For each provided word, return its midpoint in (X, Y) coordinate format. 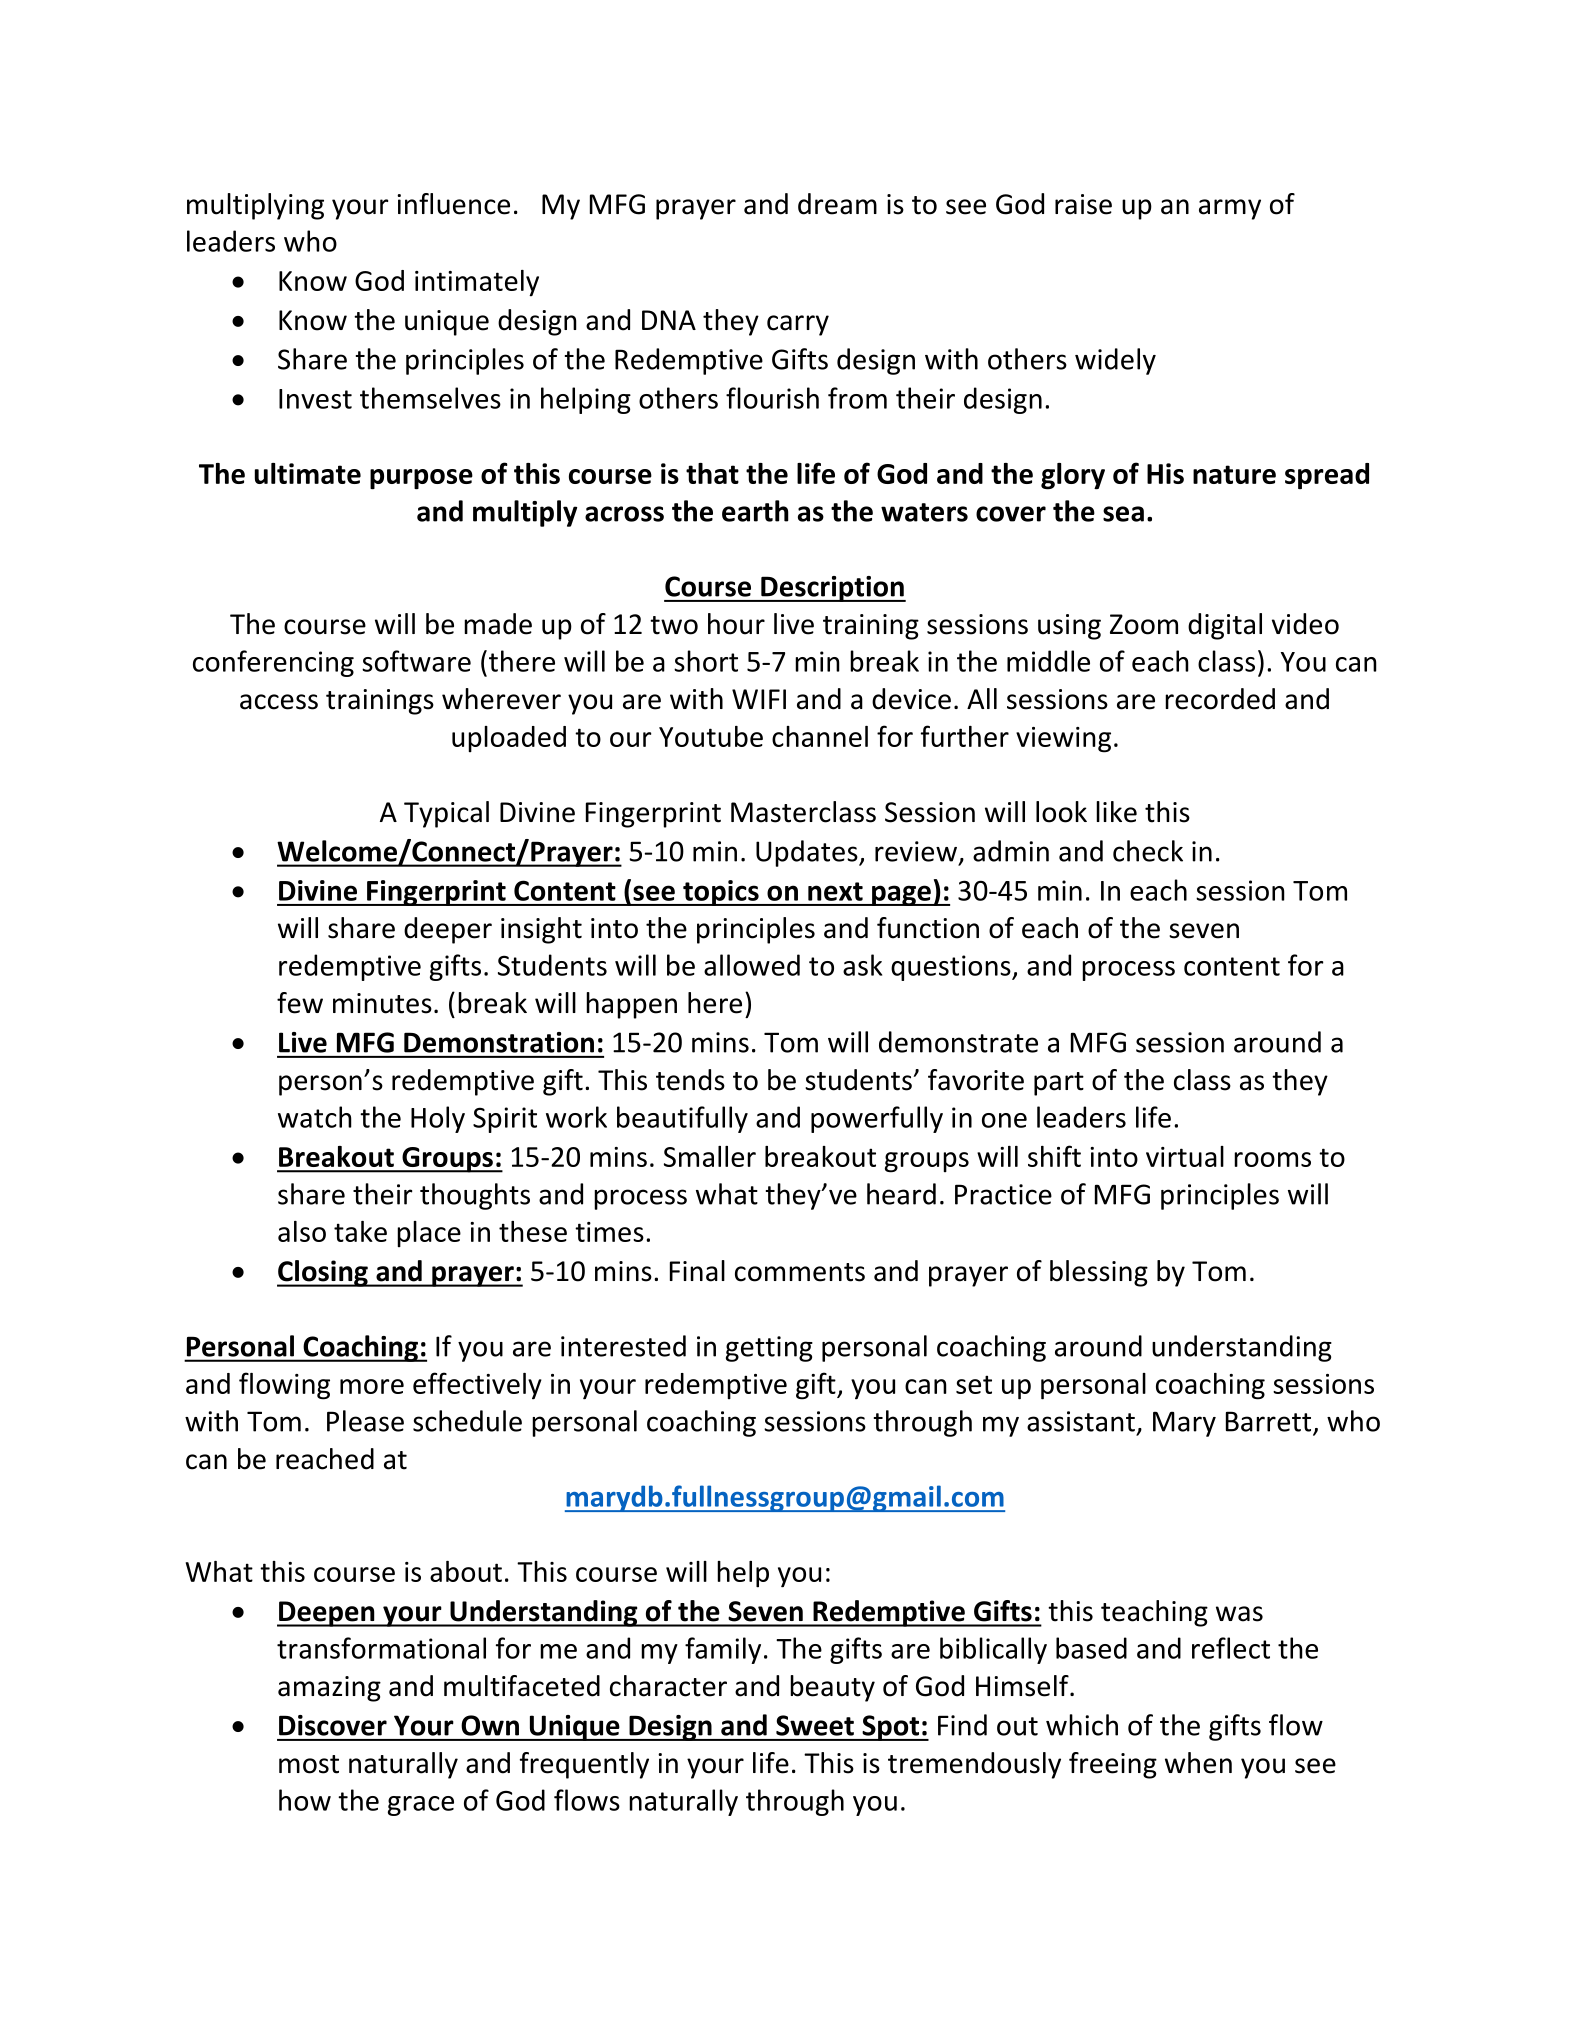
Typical (446, 814)
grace (421, 1806)
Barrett (1270, 1422)
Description (832, 589)
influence (453, 204)
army (1230, 209)
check (1148, 851)
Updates (808, 853)
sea (1123, 514)
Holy (438, 1119)
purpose (421, 479)
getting (769, 1349)
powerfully (877, 1119)
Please (365, 1421)
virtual (1185, 1156)
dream (837, 204)
